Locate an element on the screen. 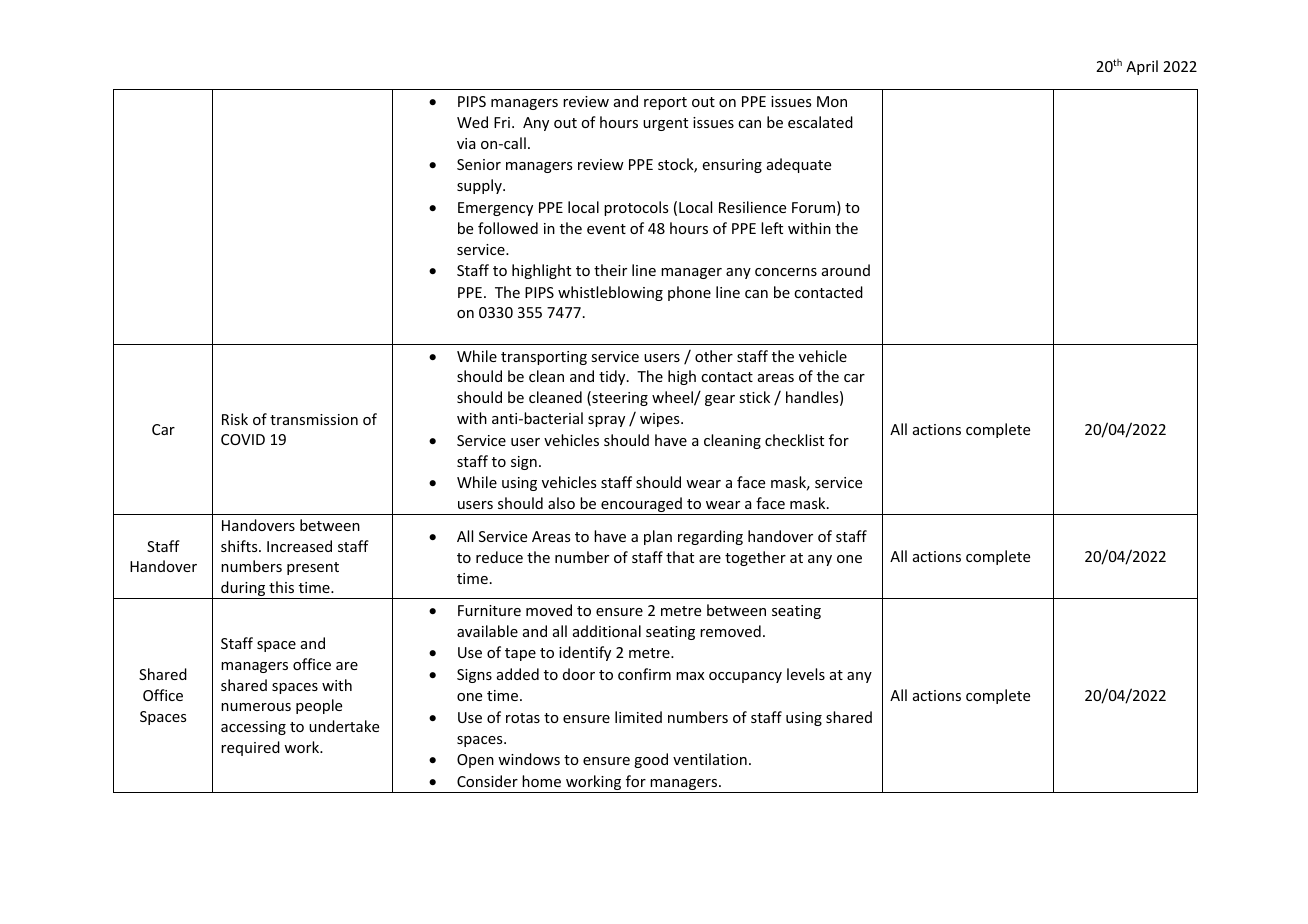 This screenshot has height=924, width=1308. phone is located at coordinates (689, 293).
